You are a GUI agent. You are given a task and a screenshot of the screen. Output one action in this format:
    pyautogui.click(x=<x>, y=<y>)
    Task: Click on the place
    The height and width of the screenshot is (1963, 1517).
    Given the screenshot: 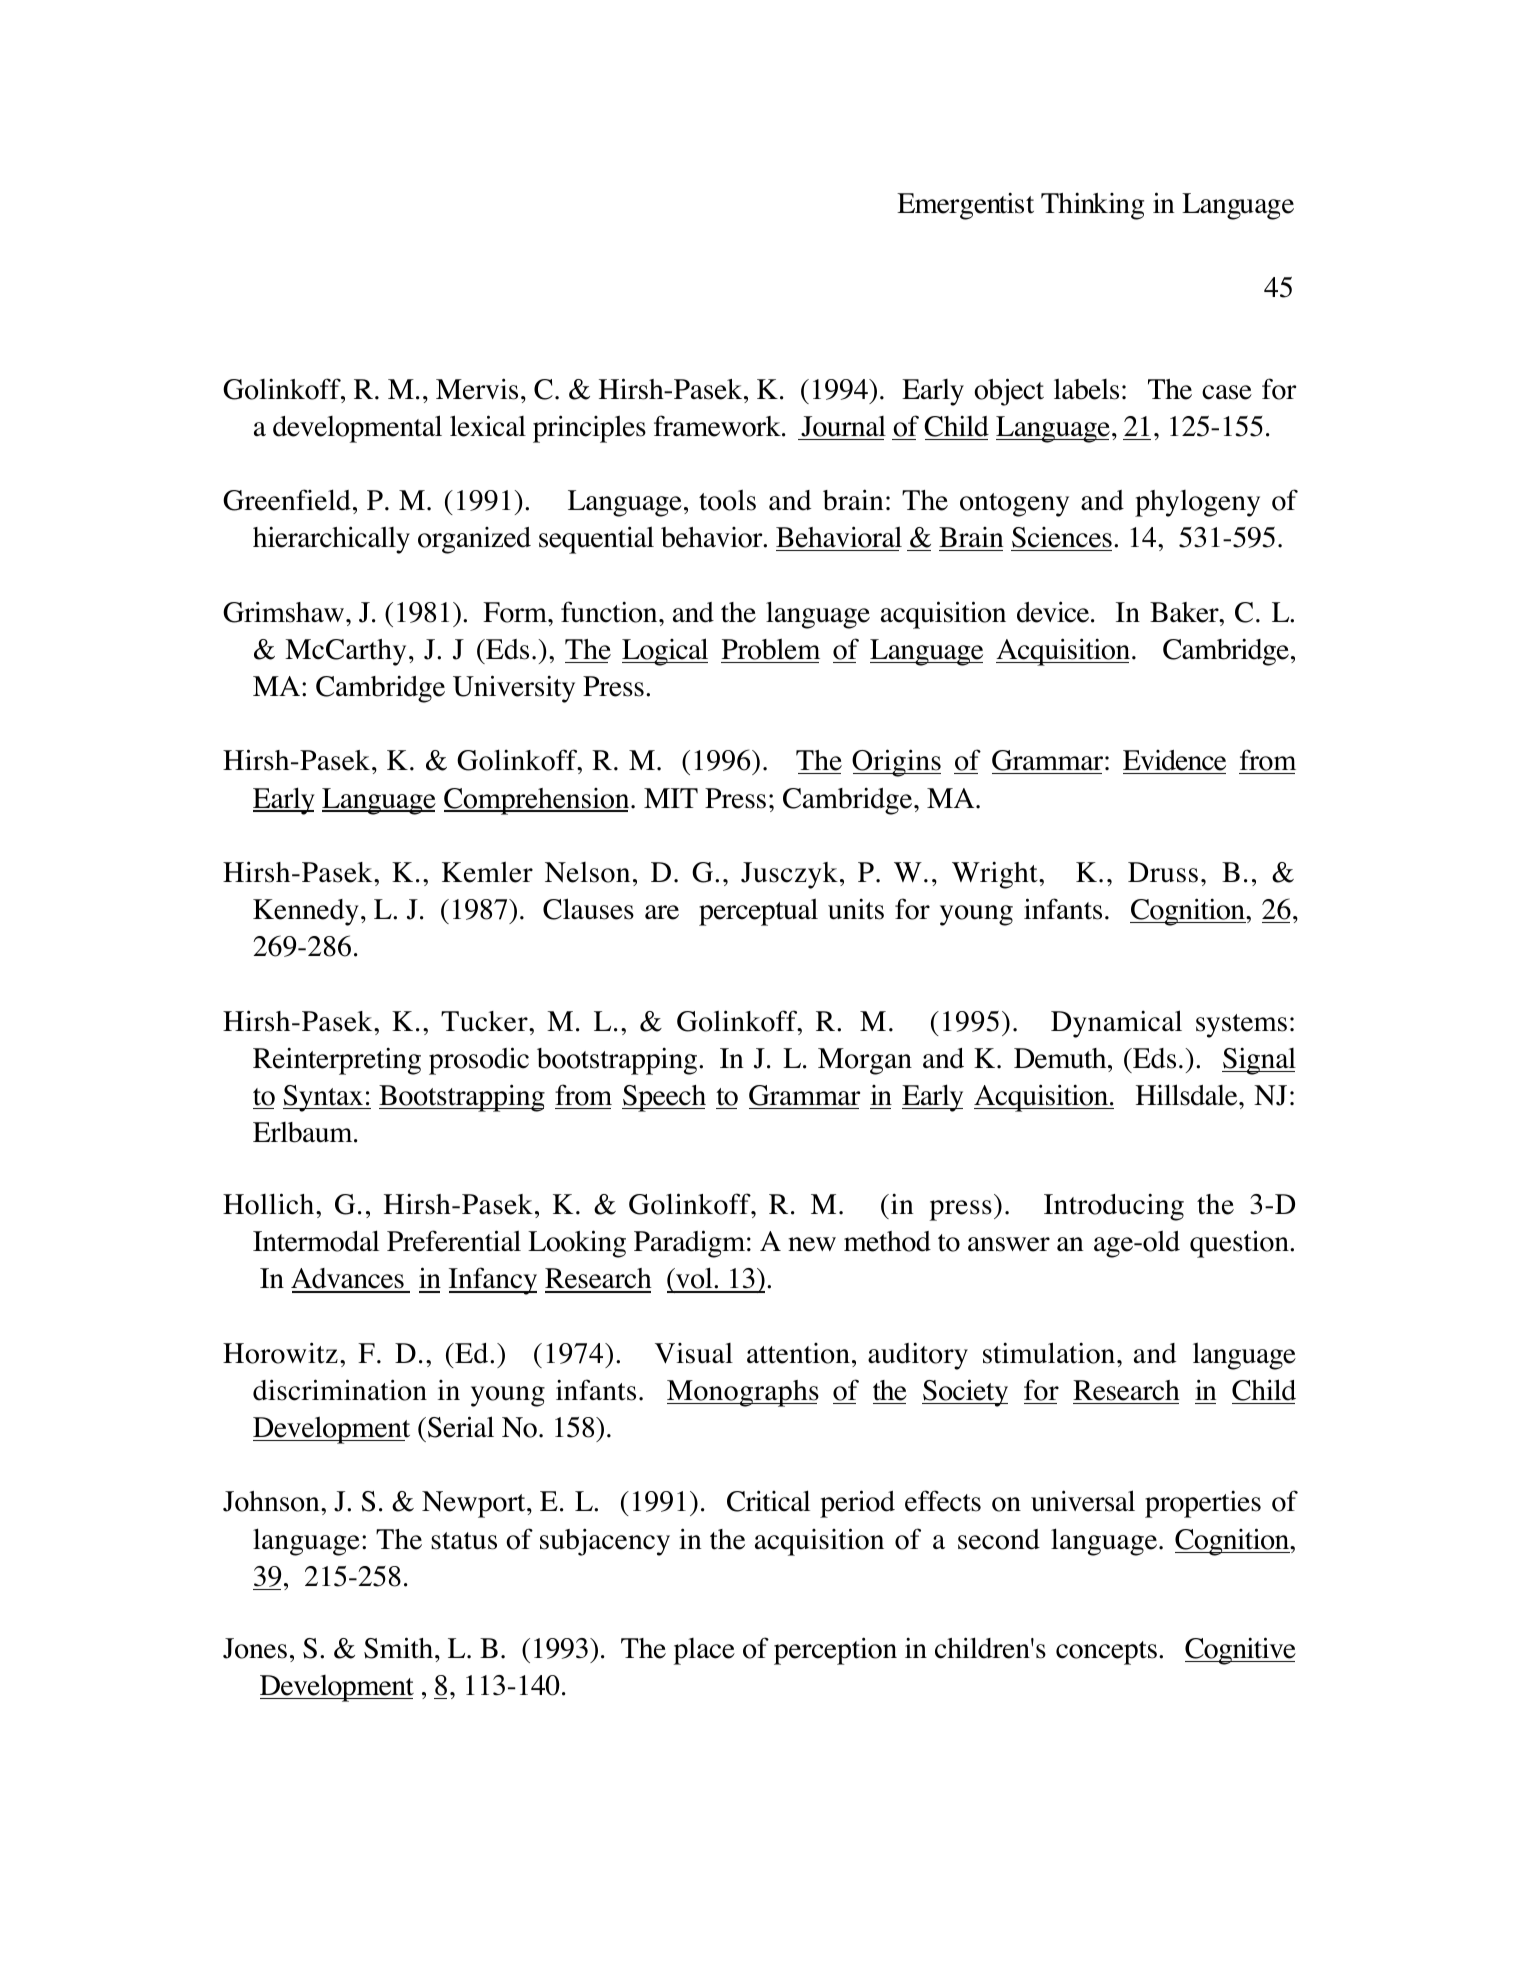 What is the action you would take?
    pyautogui.click(x=704, y=1651)
